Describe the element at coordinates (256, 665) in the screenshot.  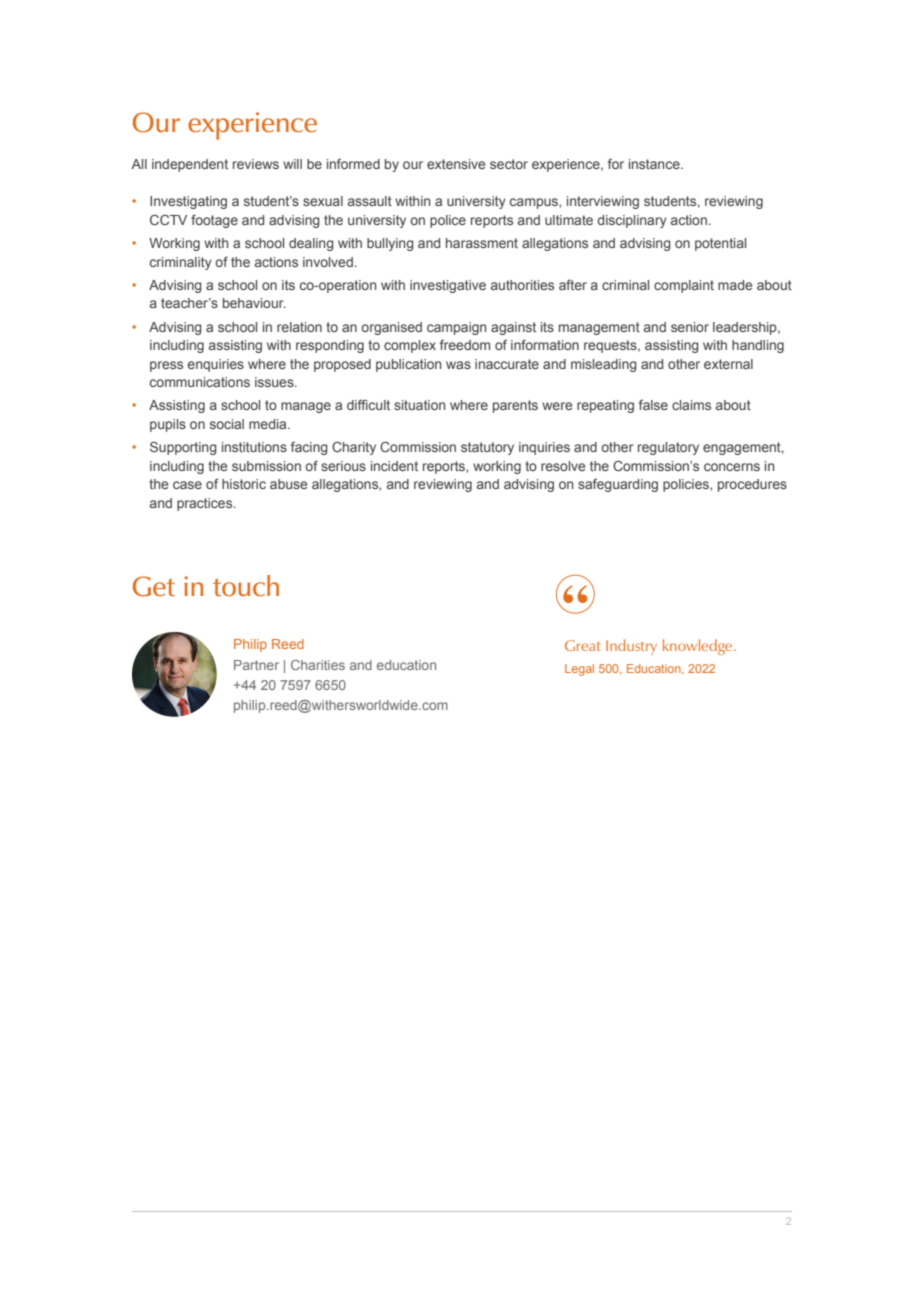
I see `Partner` at that location.
